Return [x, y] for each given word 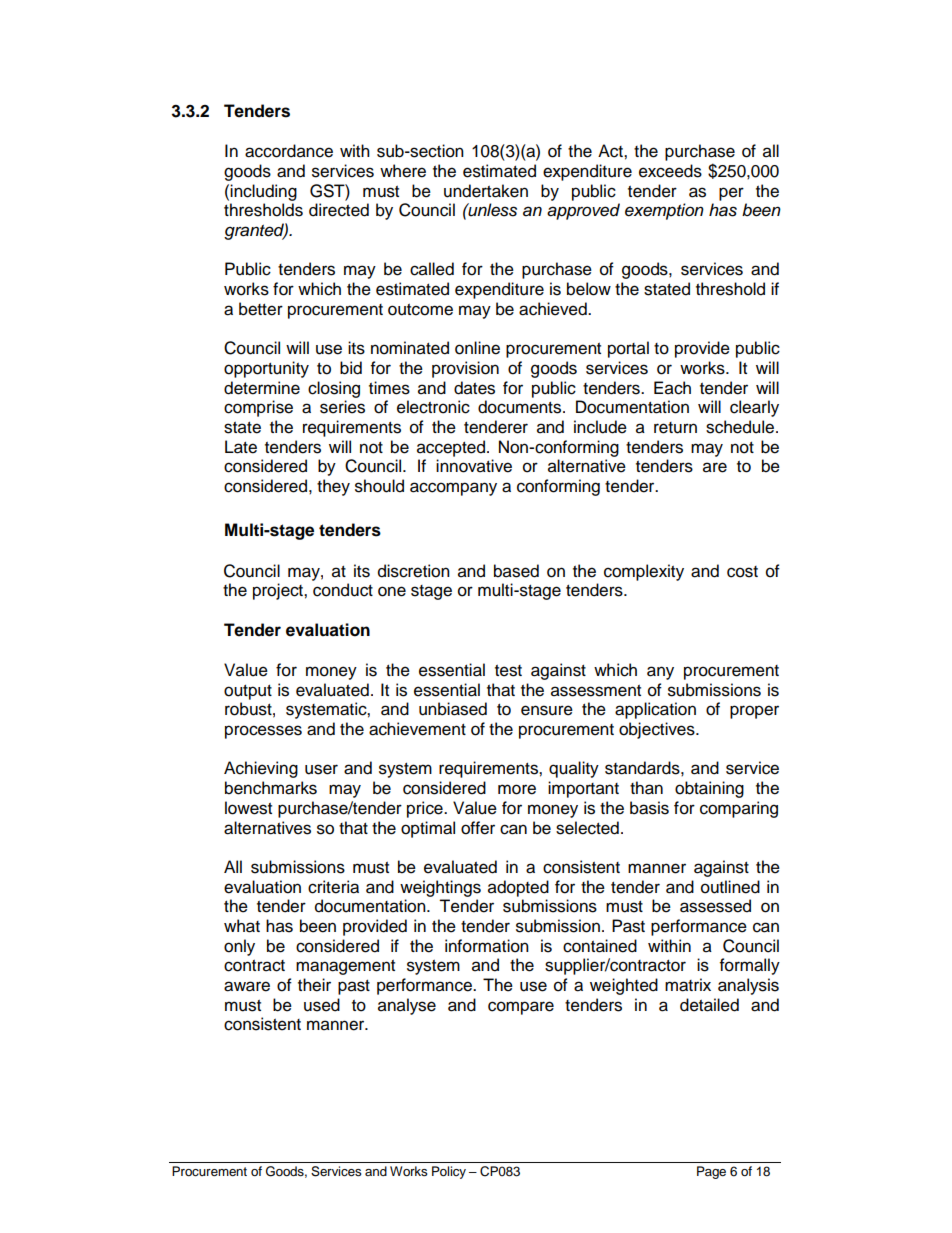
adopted [518, 888]
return [675, 428]
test [508, 671]
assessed [715, 906]
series [342, 407]
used [322, 1005]
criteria [333, 887]
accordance [289, 151]
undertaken [486, 191]
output [248, 692]
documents [521, 407]
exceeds [670, 171]
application [655, 710]
